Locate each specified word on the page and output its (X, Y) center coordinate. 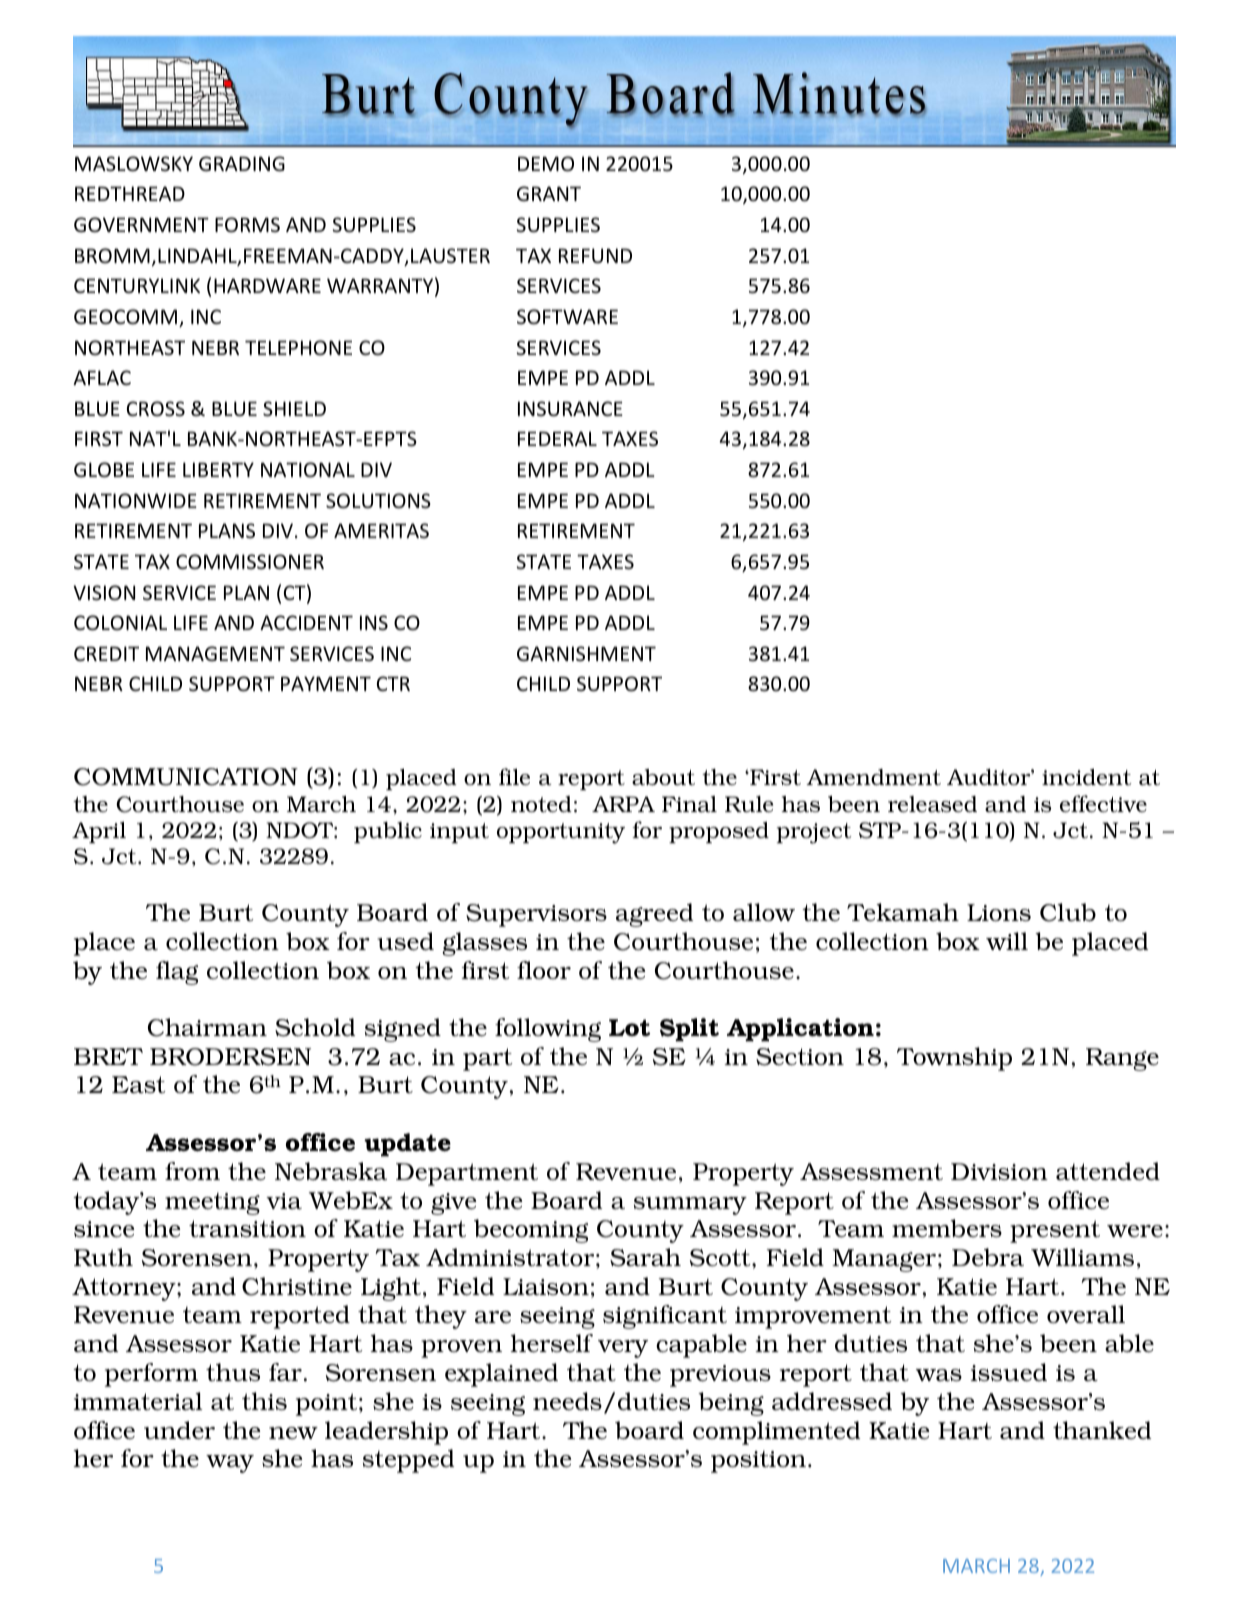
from (192, 1171)
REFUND (595, 256)
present (1055, 1231)
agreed (654, 915)
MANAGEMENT (215, 653)
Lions (999, 912)
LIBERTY (218, 469)
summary (690, 1206)
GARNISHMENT (586, 654)
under (179, 1430)
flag (177, 973)
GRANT (549, 193)
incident (1087, 777)
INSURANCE (570, 409)
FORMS (247, 225)
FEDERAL (557, 438)
